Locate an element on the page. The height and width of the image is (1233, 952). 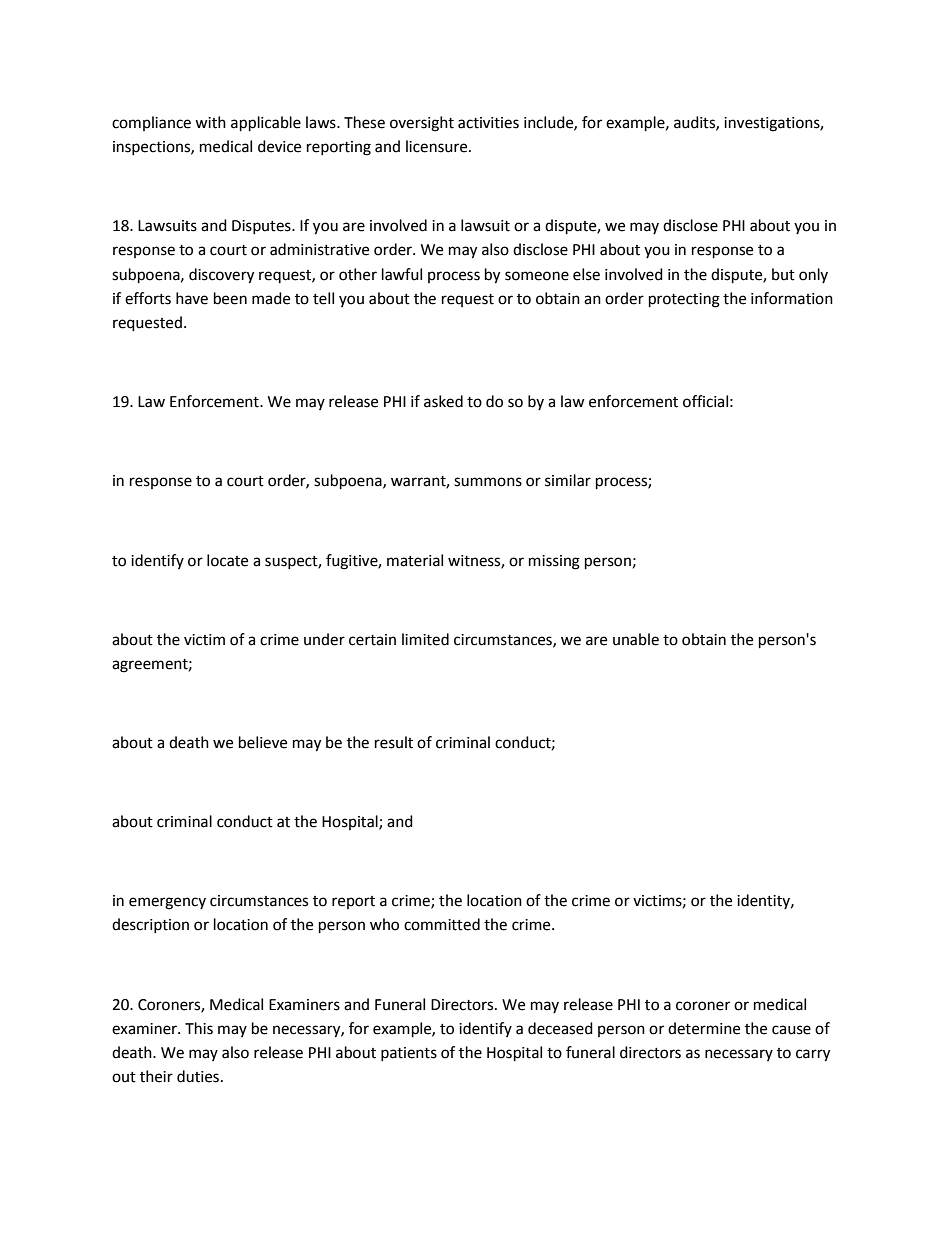
result is located at coordinates (394, 742).
